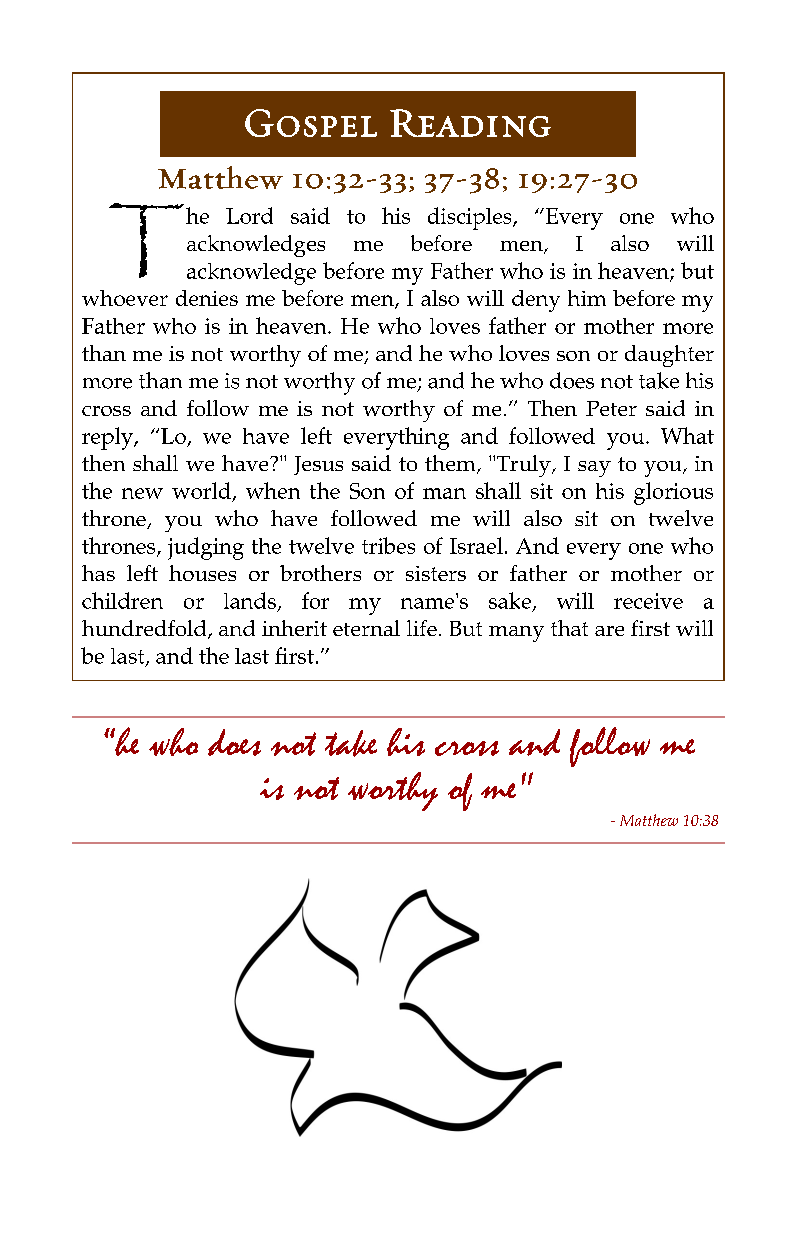 Image resolution: width=798 pixels, height=1233 pixels. I want to click on them, so click(451, 464).
